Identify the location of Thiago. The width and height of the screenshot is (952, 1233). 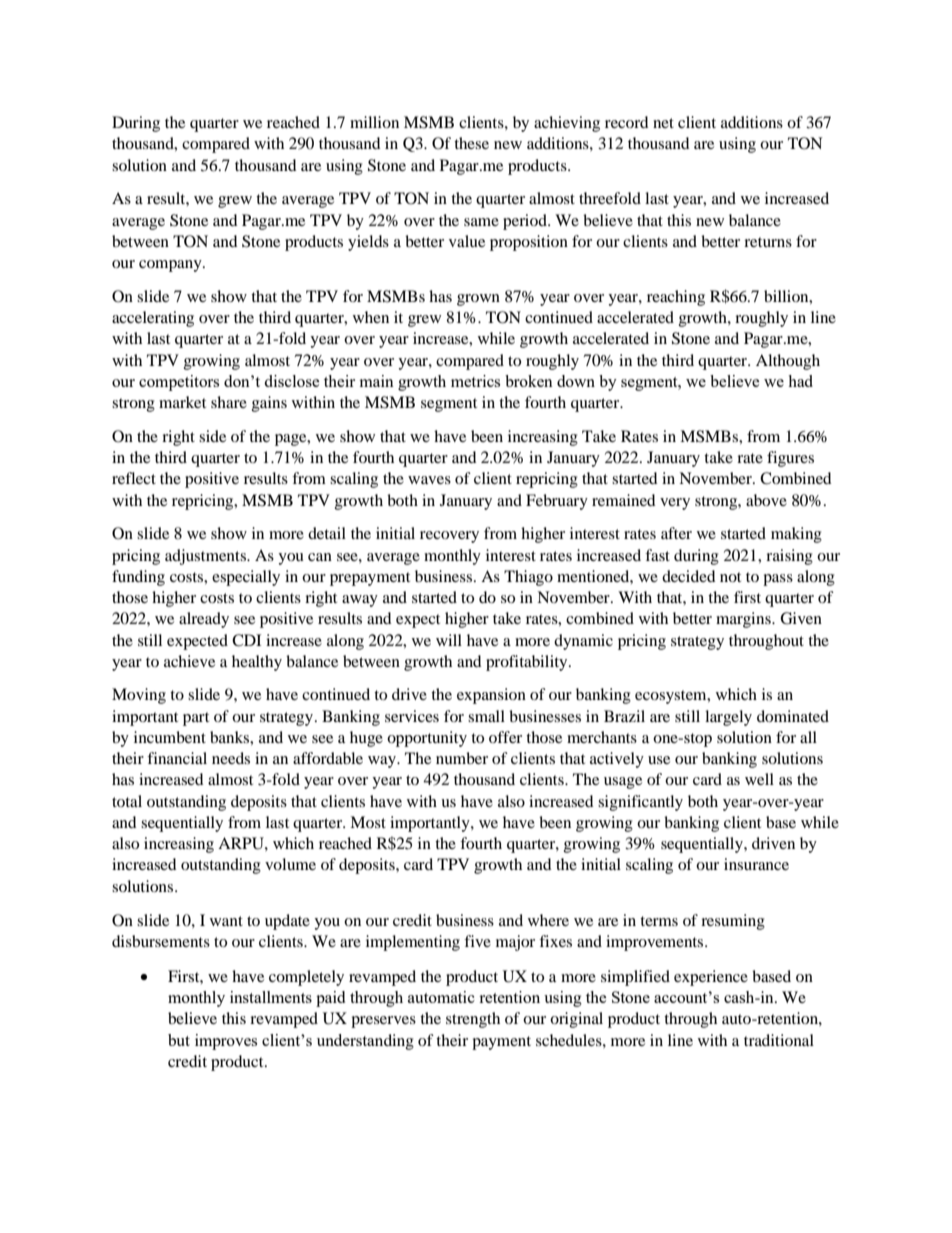
(528, 578).
